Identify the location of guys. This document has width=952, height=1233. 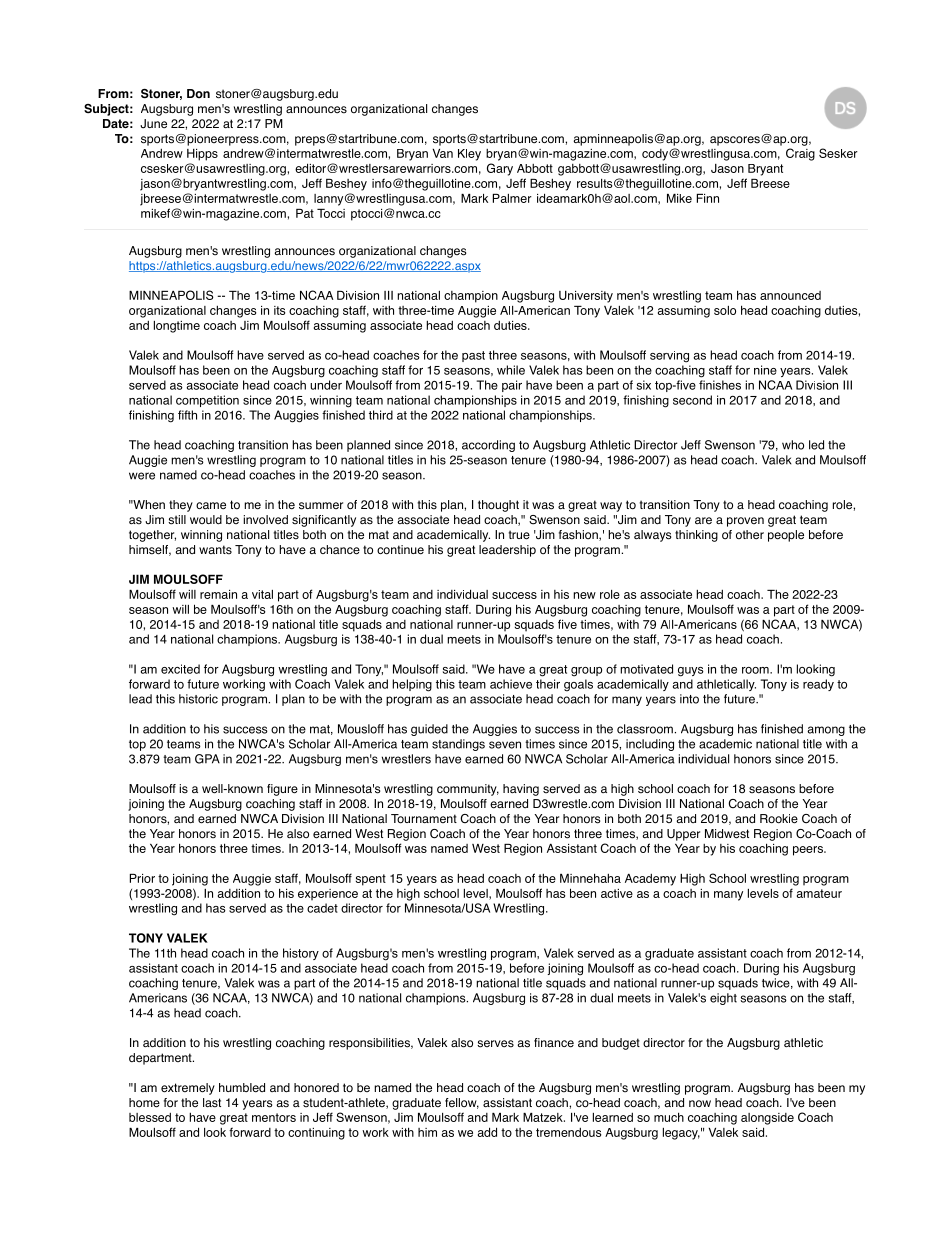
(691, 672).
